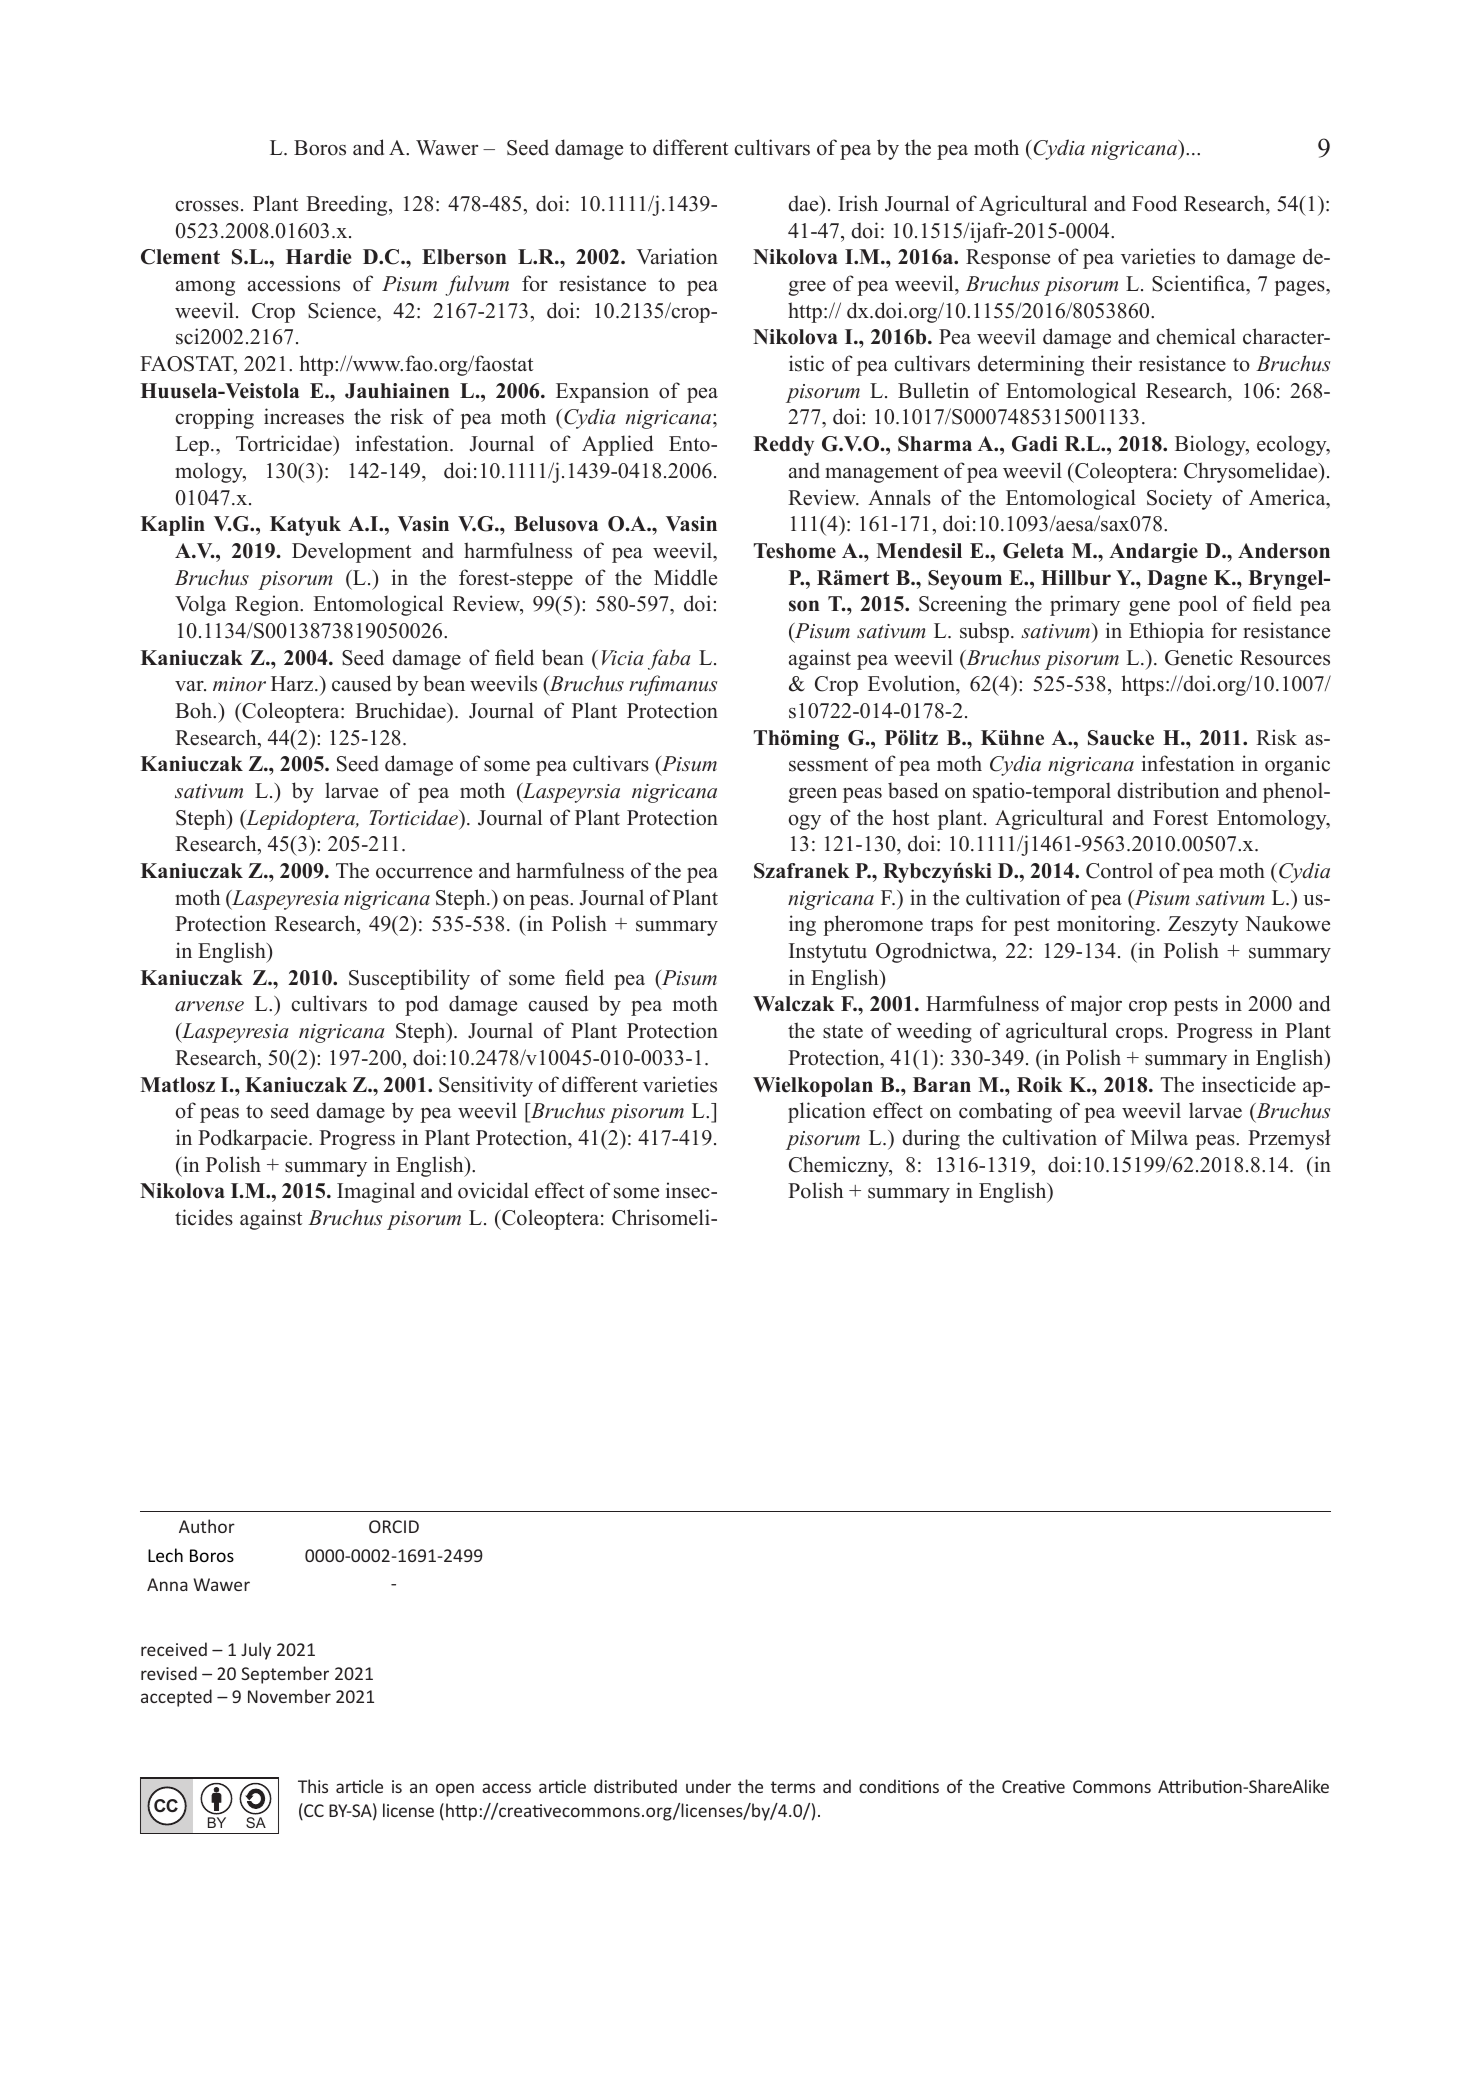  I want to click on Food, so click(1154, 203).
